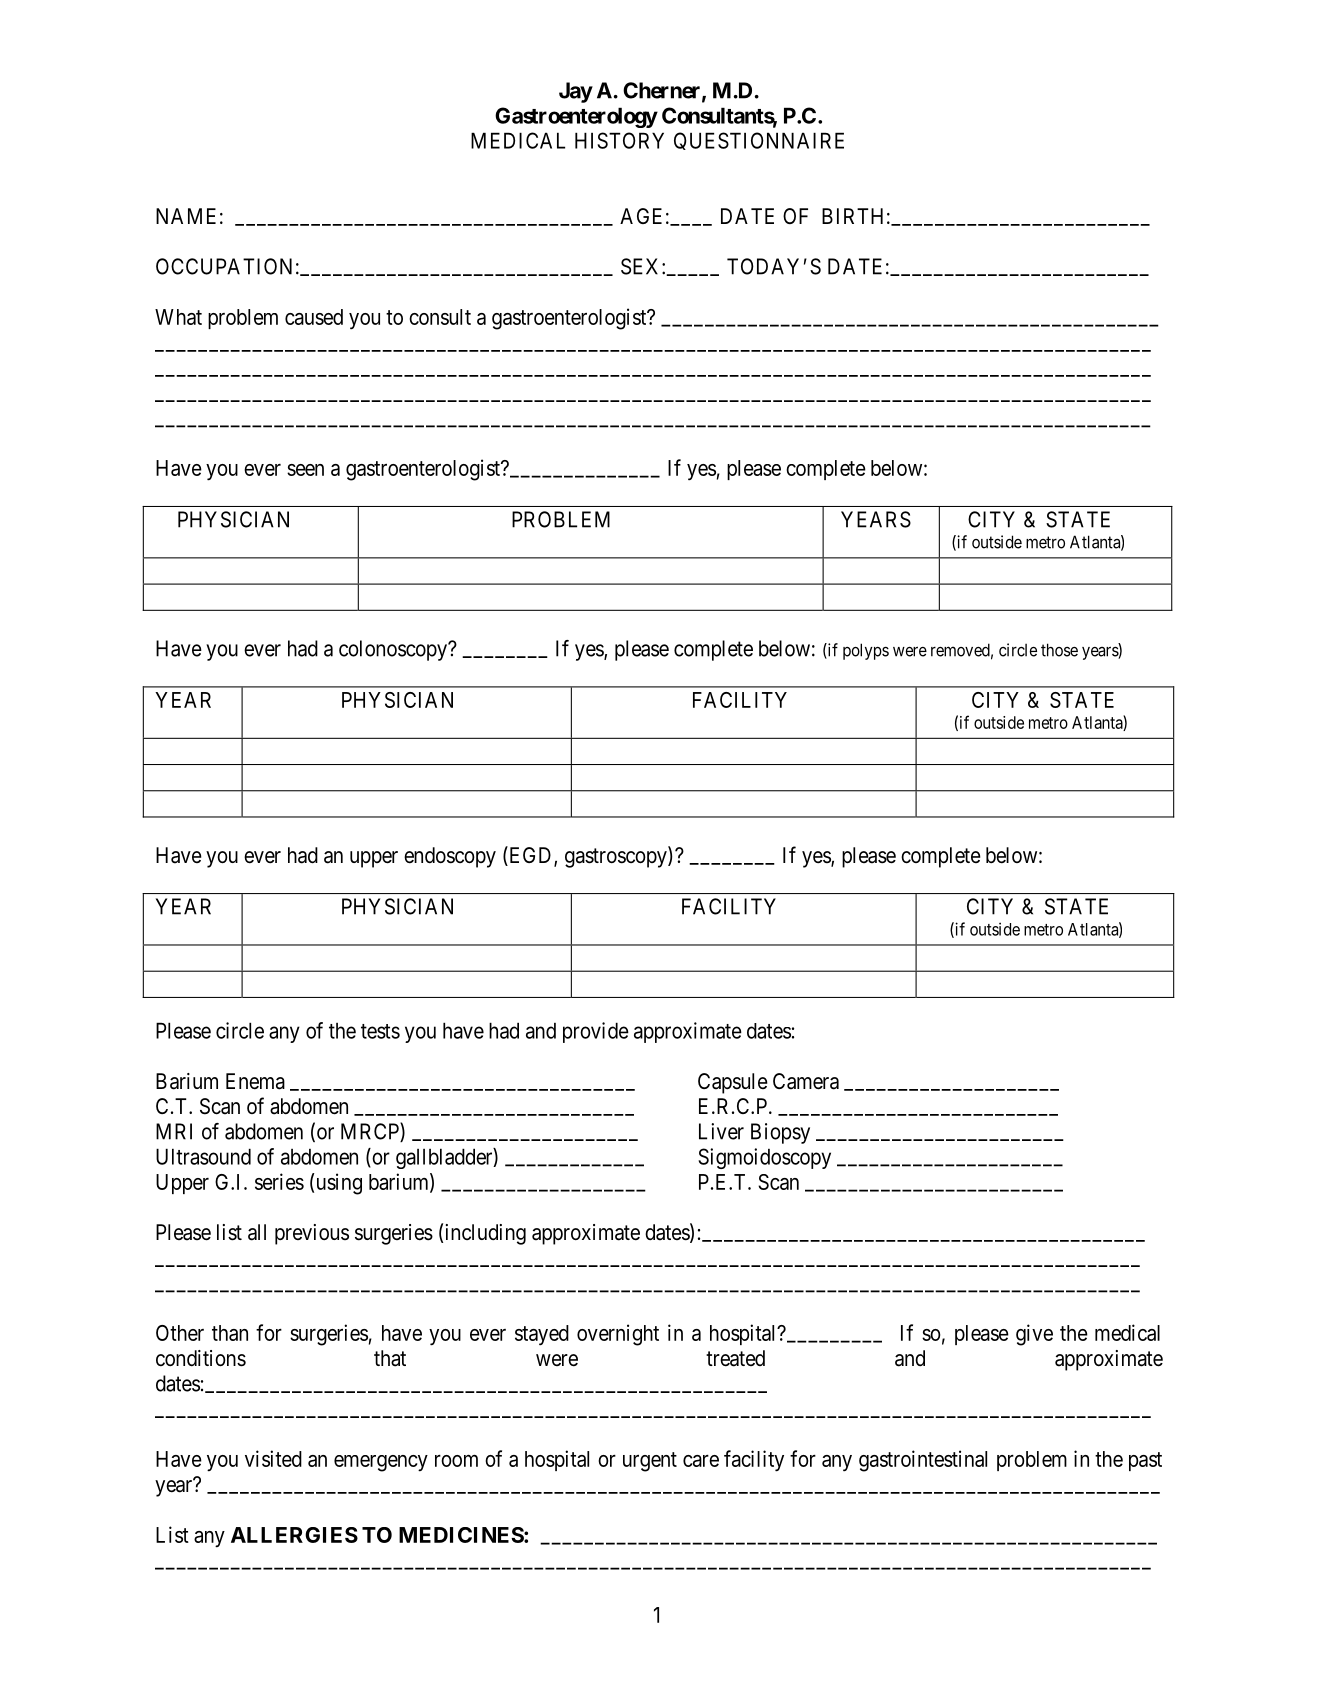 The height and width of the document is (1705, 1317). I want to click on gastroscopy, so click(617, 858).
